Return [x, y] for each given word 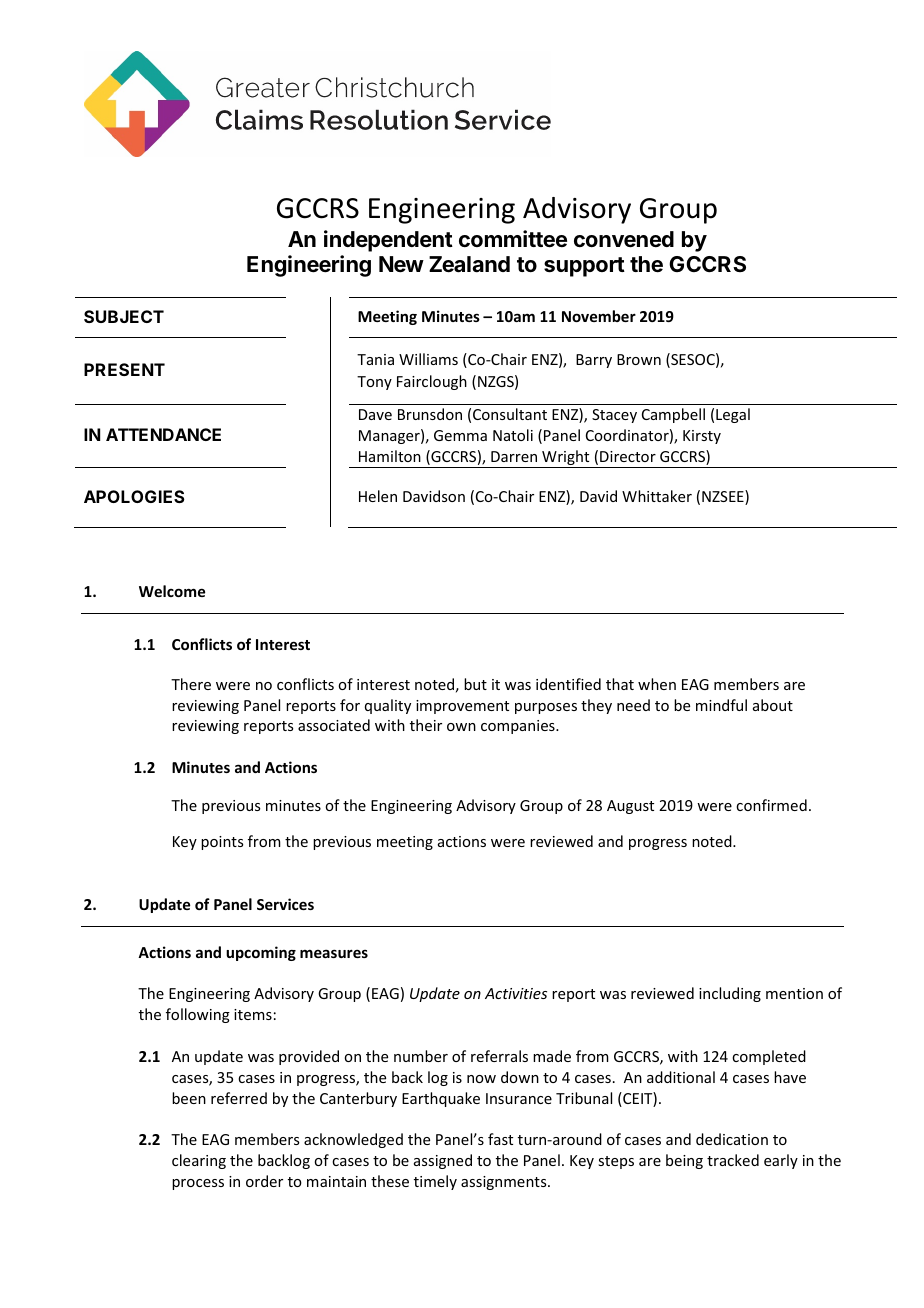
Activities [516, 993]
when [657, 684]
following [198, 1015]
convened [624, 239]
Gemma [460, 435]
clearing [199, 1161]
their [426, 725]
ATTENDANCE [163, 434]
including [730, 994]
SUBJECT [124, 316]
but [475, 684]
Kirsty [702, 437]
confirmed [771, 805]
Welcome [172, 591]
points [222, 843]
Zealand [469, 264]
